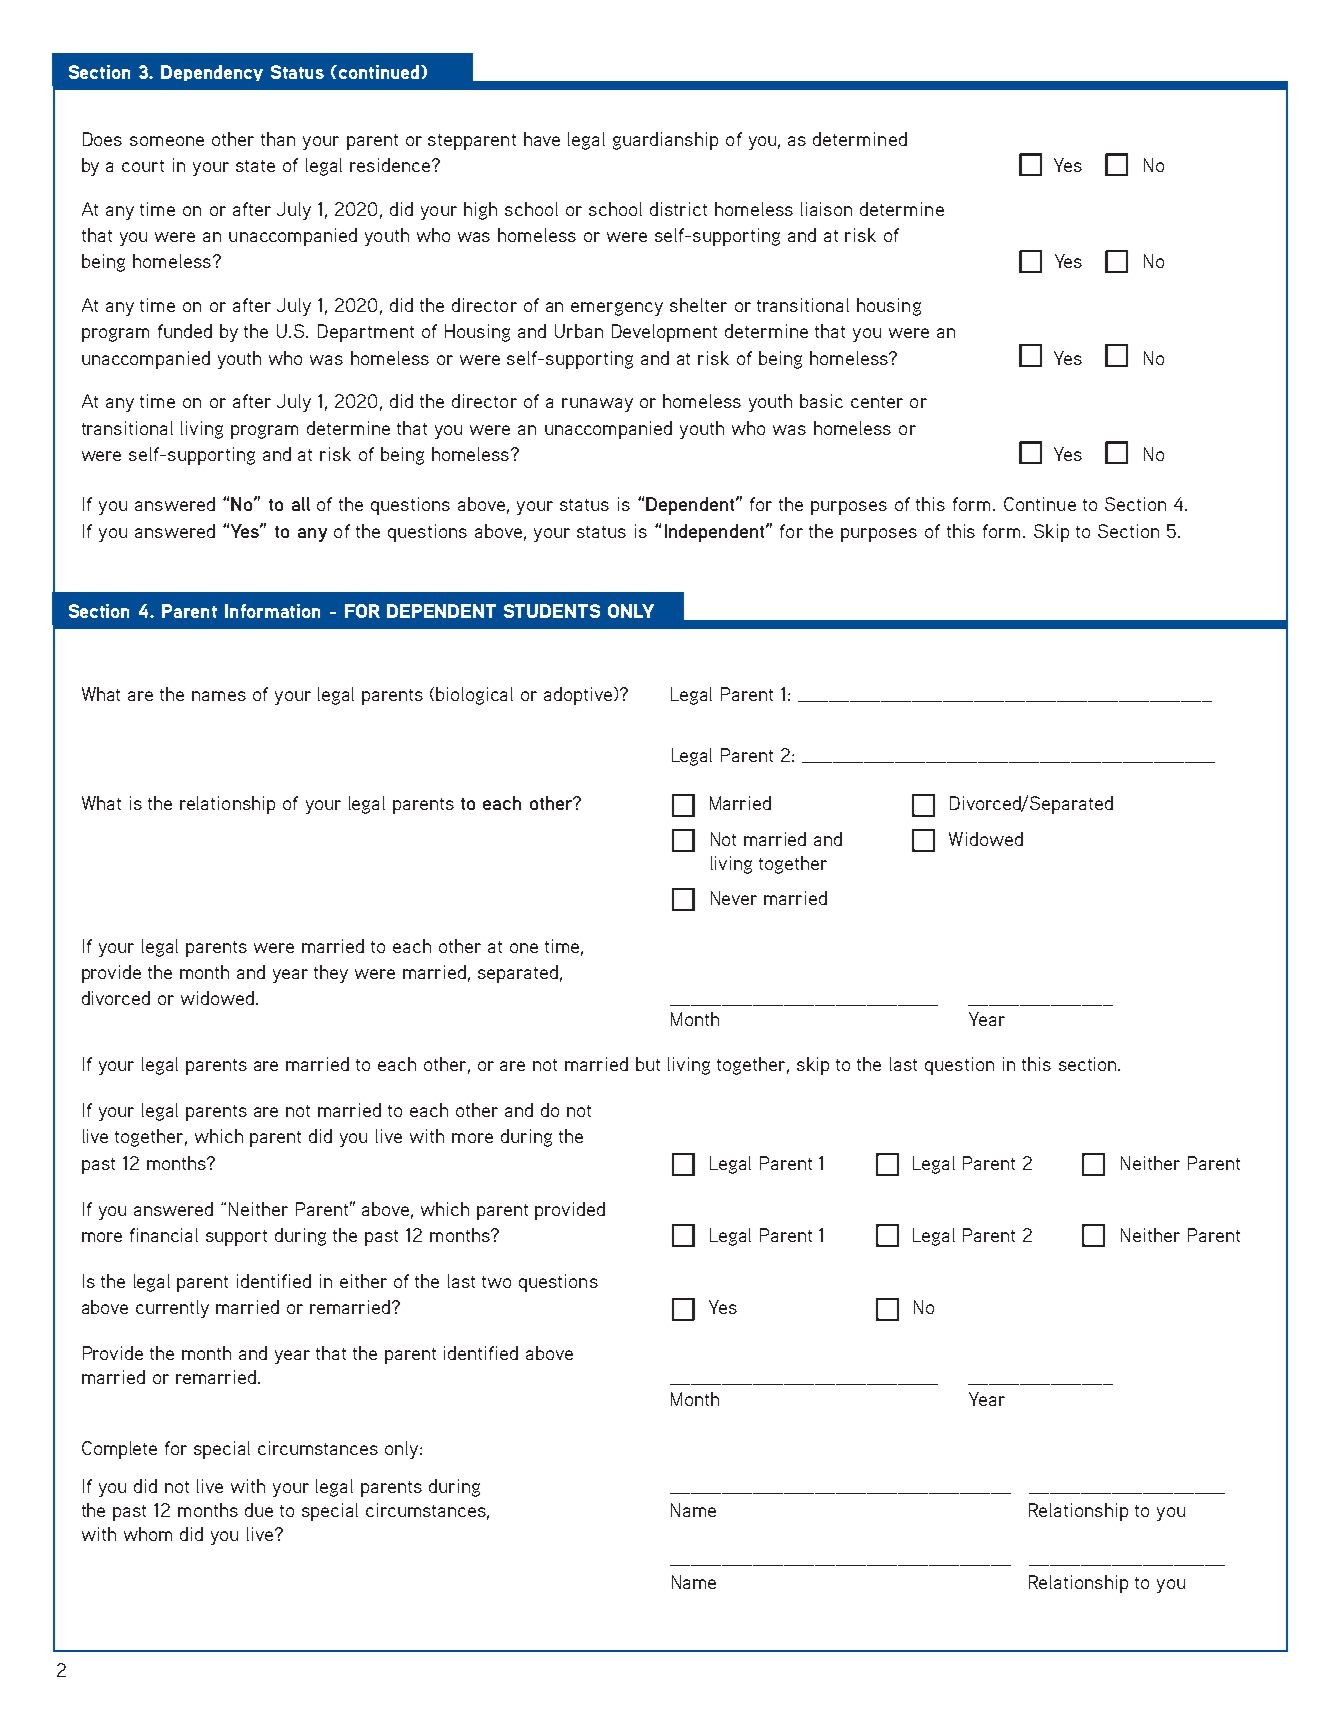 The image size is (1341, 1735). Describe the element at coordinates (331, 974) in the screenshot. I see `they` at that location.
